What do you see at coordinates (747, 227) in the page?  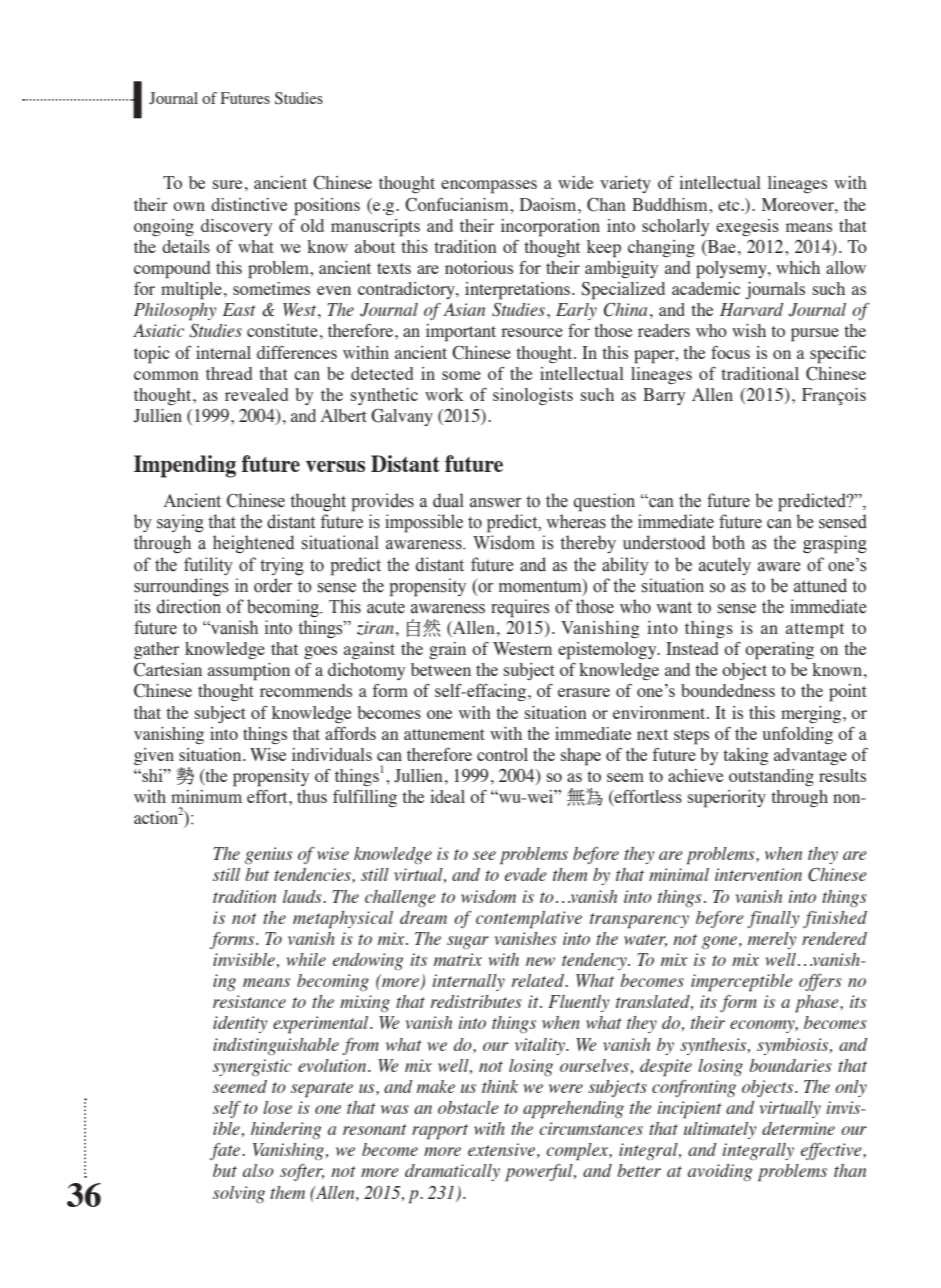 I see `exegesis` at bounding box center [747, 227].
